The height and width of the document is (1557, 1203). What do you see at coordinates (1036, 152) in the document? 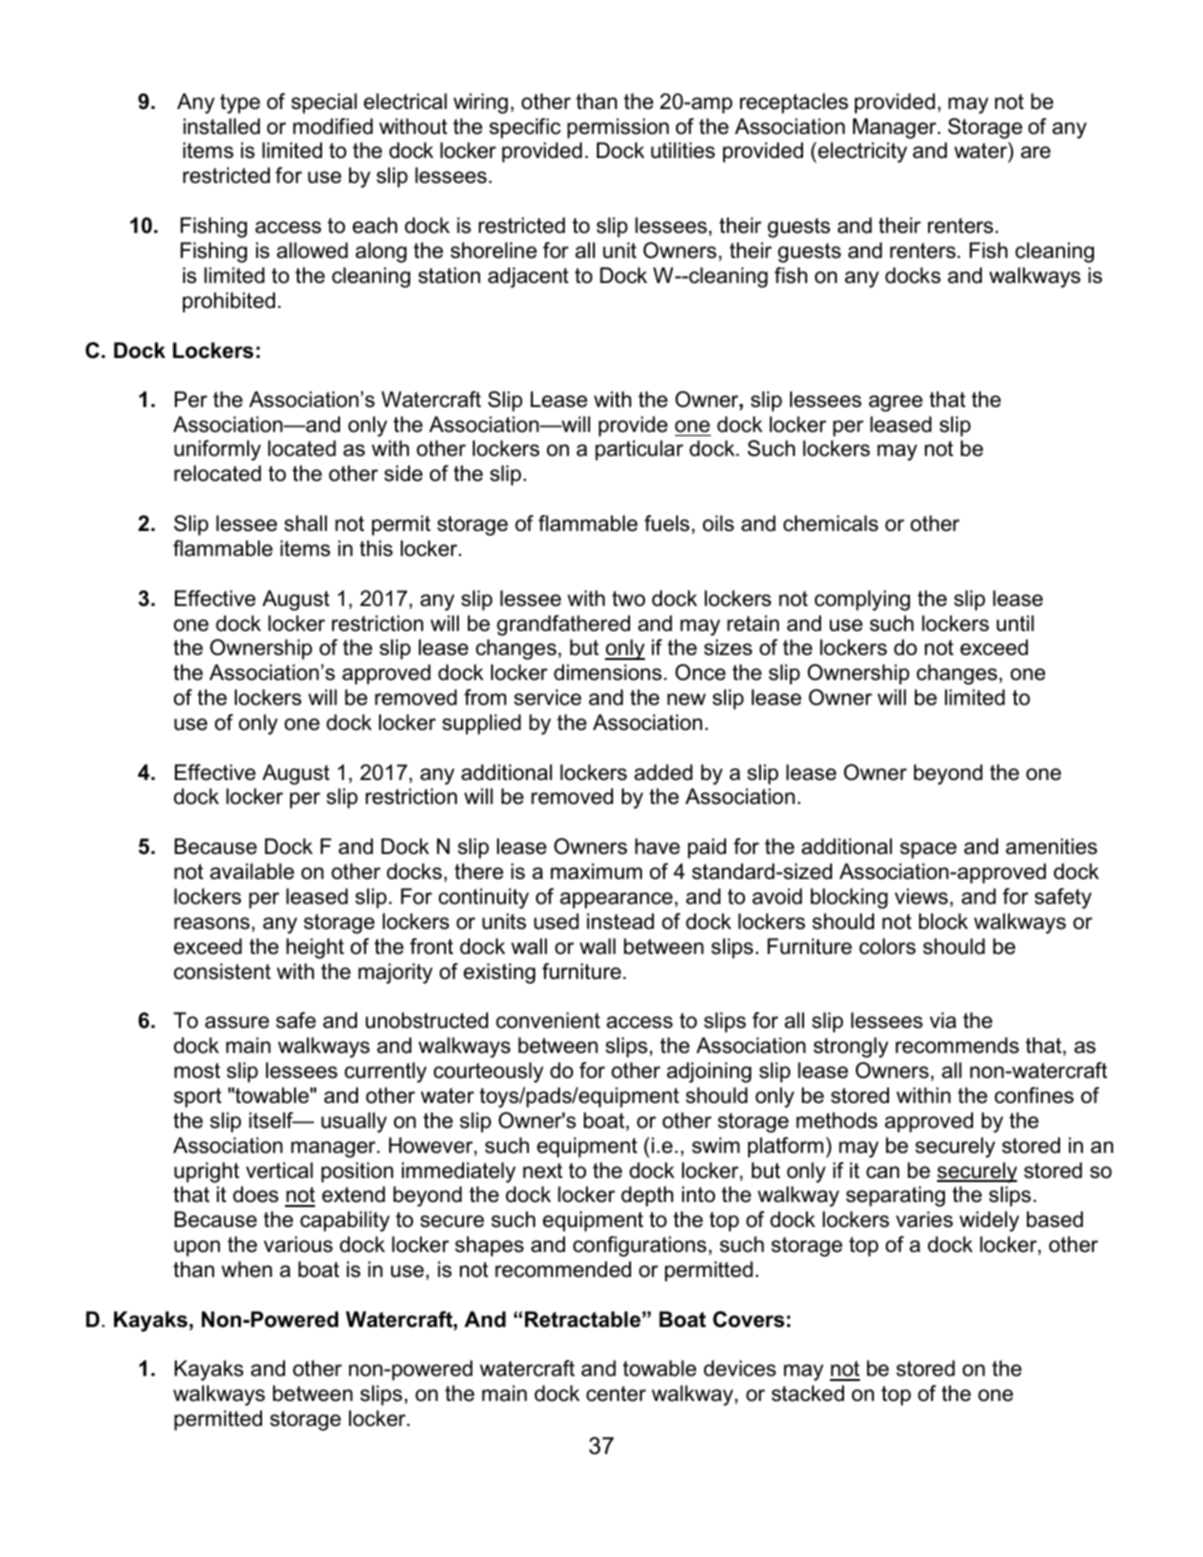
I see `are` at bounding box center [1036, 152].
